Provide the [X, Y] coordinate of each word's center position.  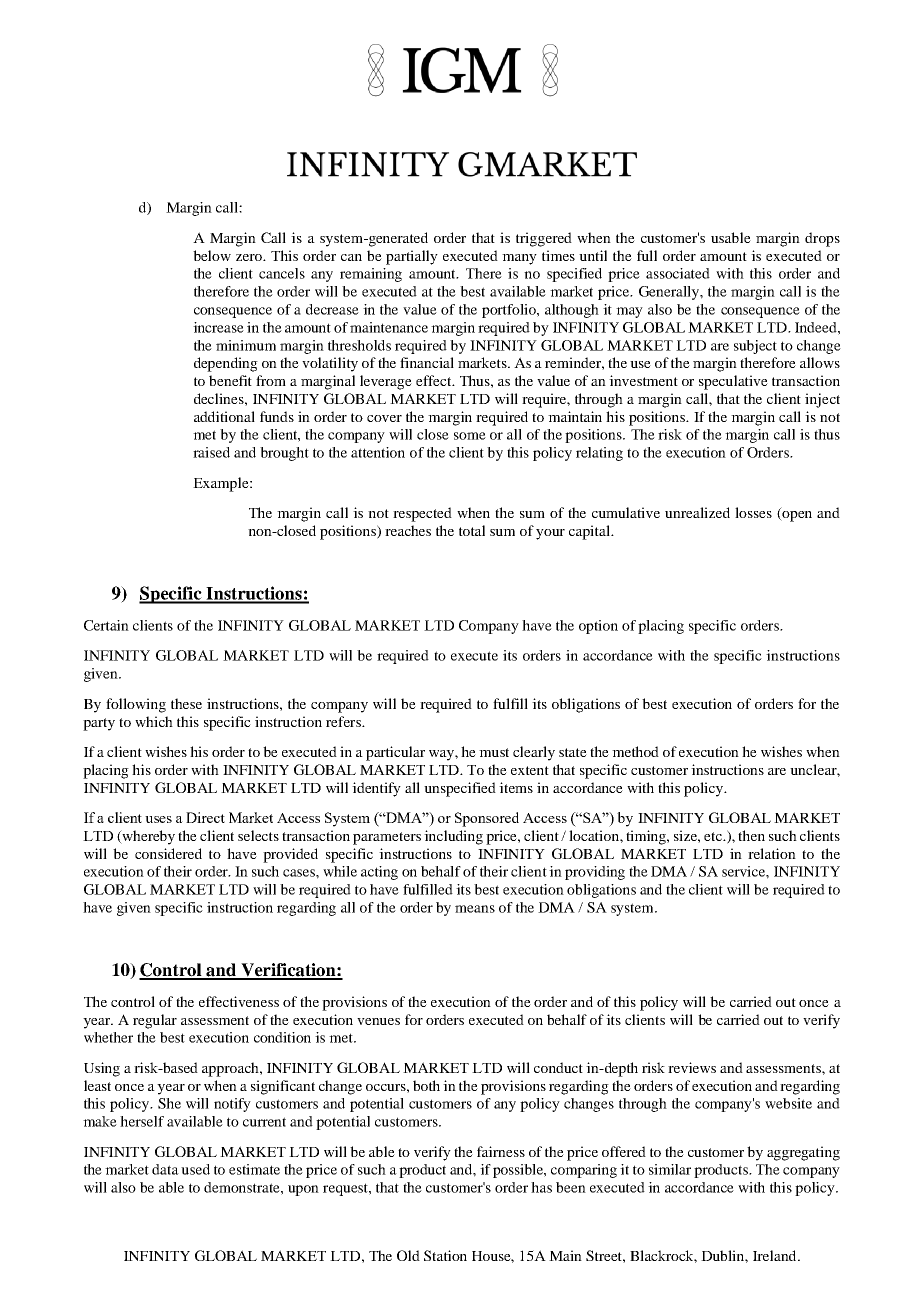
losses [753, 512]
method [635, 751]
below [212, 255]
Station [445, 1255]
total [472, 530]
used [195, 1169]
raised [211, 452]
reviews [692, 1067]
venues [378, 1021]
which [154, 721]
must [494, 752]
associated [678, 273]
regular [155, 1021]
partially [412, 257]
